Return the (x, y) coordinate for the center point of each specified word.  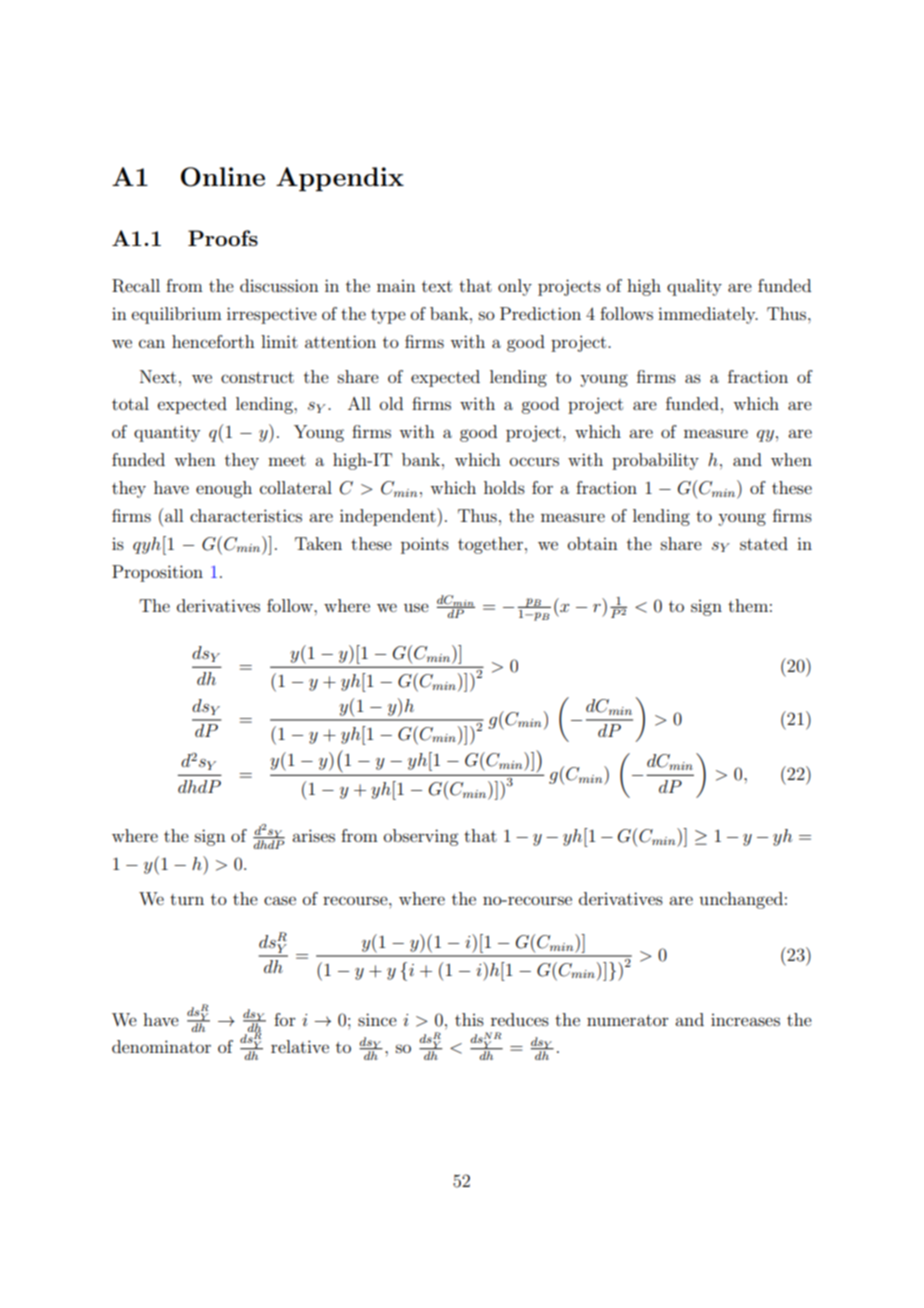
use (416, 607)
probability (655, 461)
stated (764, 543)
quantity (167, 433)
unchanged (741, 900)
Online (223, 177)
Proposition (157, 573)
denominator (161, 1046)
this (469, 1019)
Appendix (340, 179)
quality (694, 287)
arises (313, 835)
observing (421, 837)
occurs (534, 461)
